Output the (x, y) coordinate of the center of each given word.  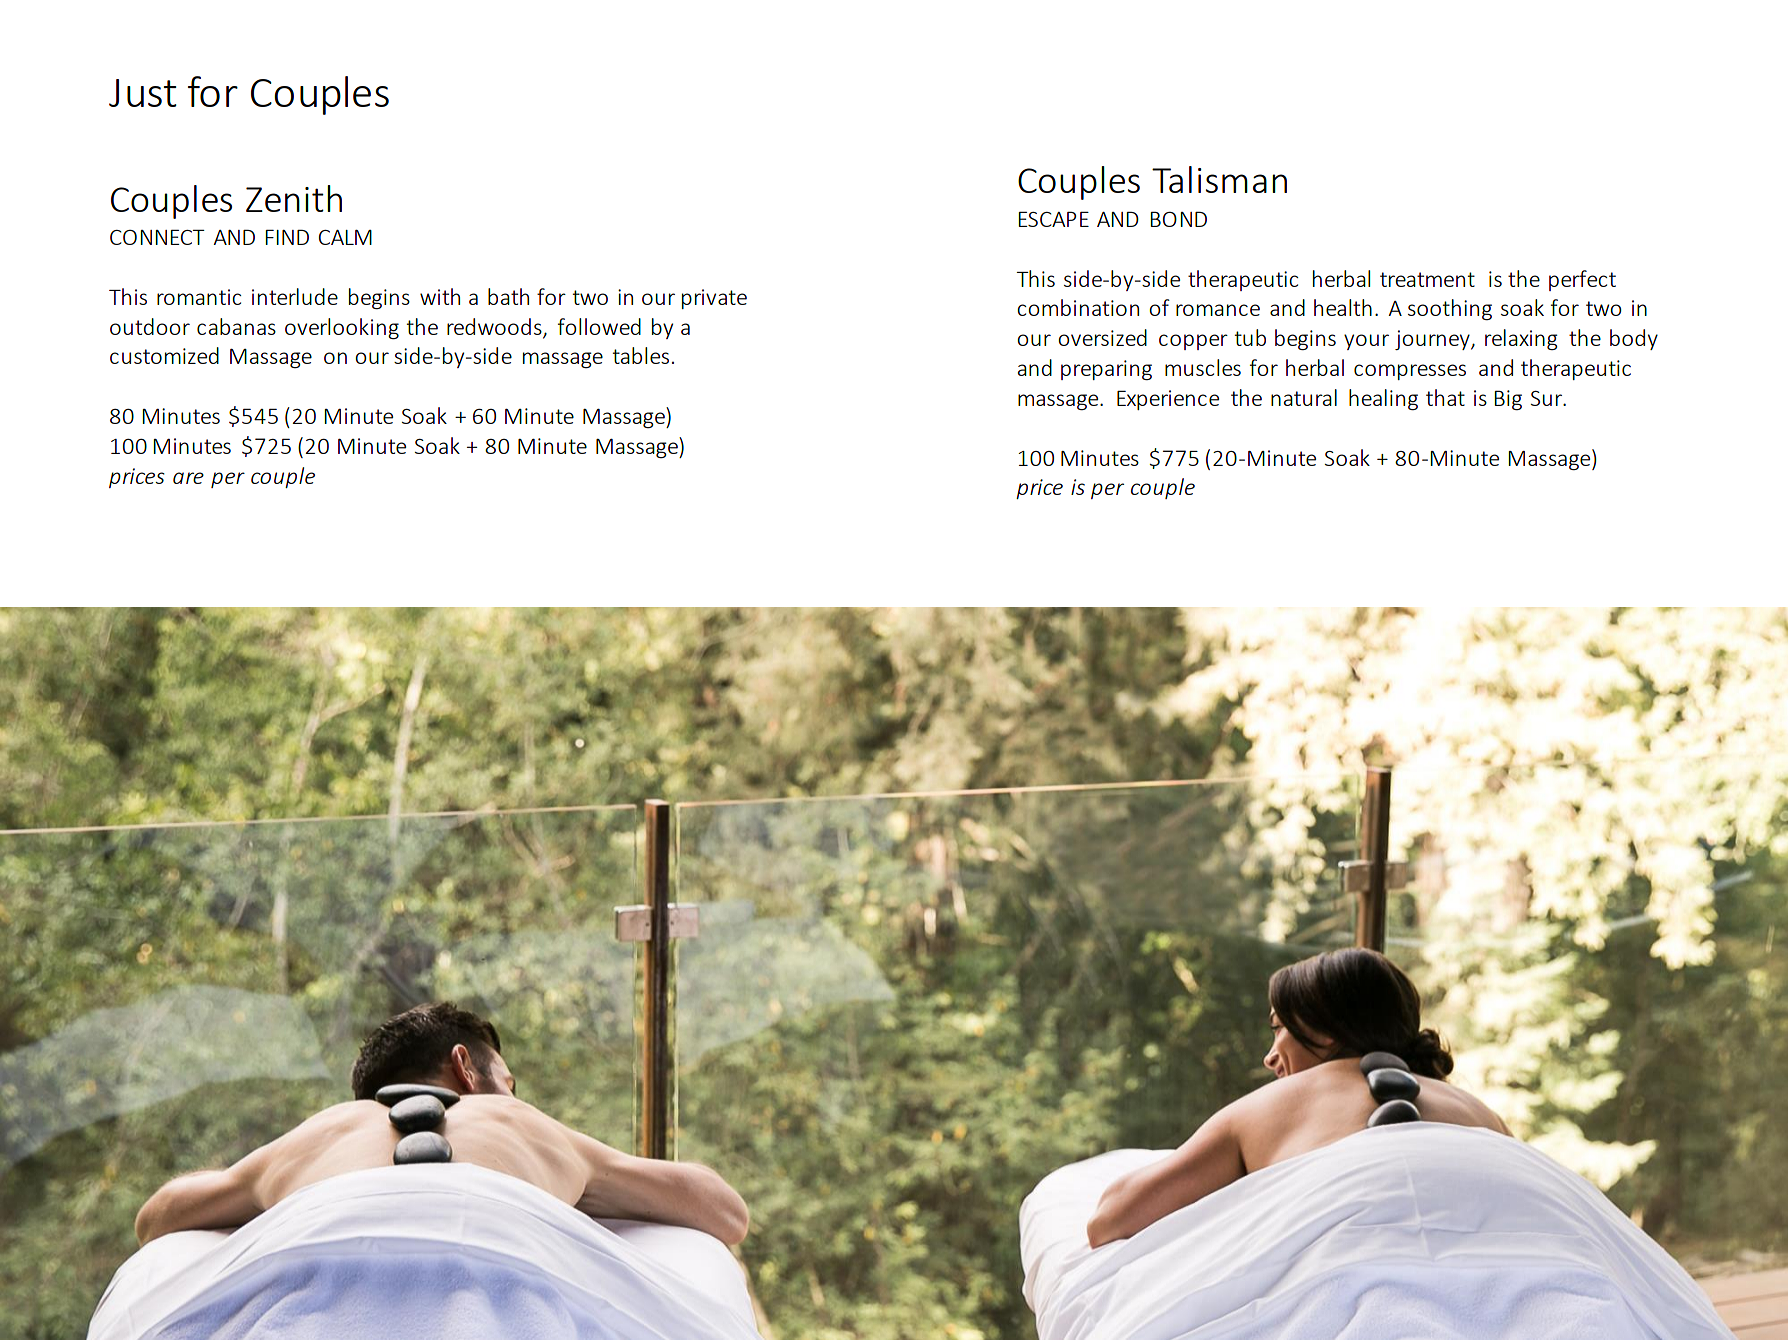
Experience (1168, 400)
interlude (295, 296)
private (714, 299)
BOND (1178, 219)
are (188, 478)
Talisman (1219, 179)
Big (1508, 400)
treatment (1427, 279)
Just (143, 93)
